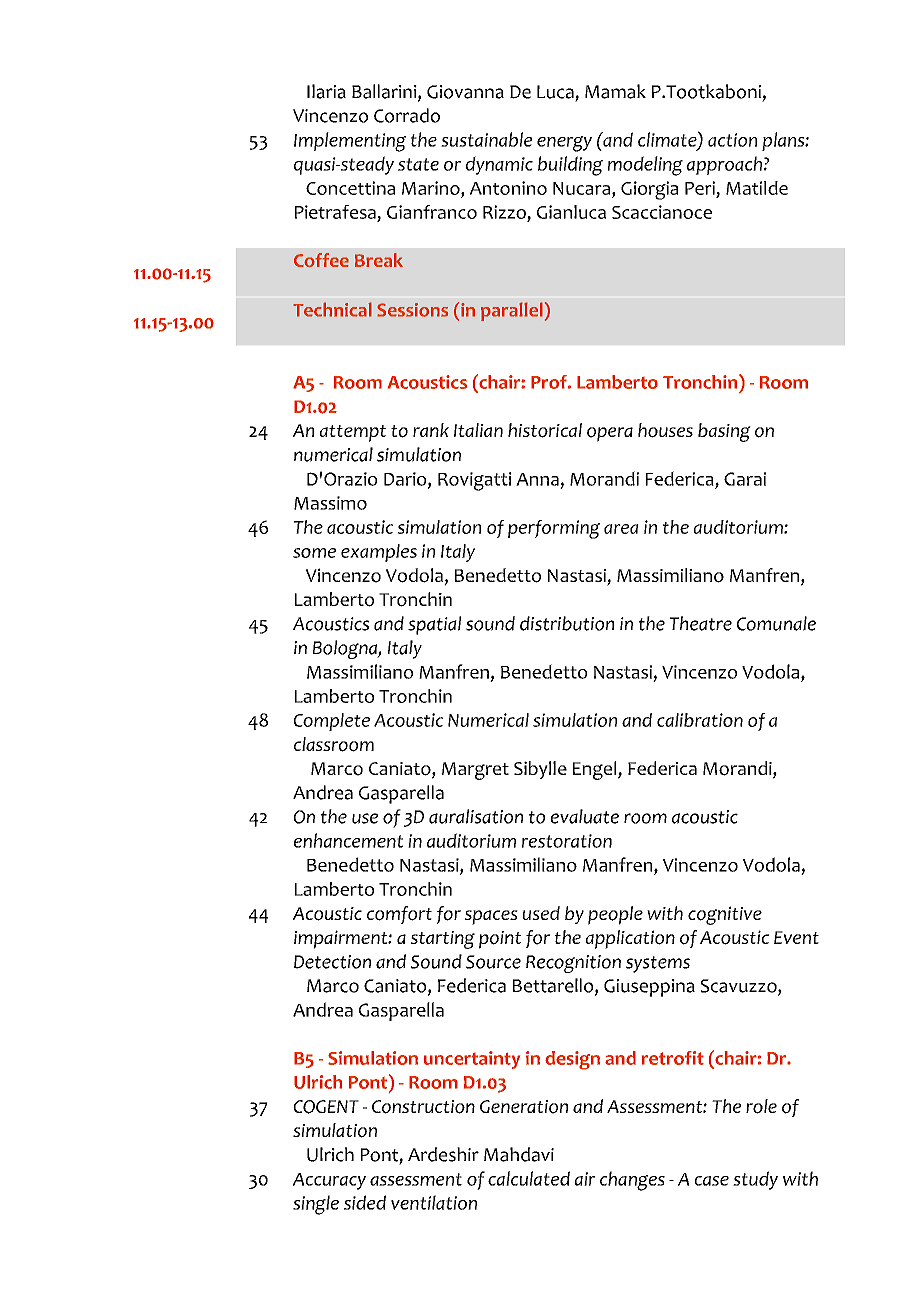 The height and width of the screenshot is (1308, 924). I want to click on Implementing, so click(350, 142).
